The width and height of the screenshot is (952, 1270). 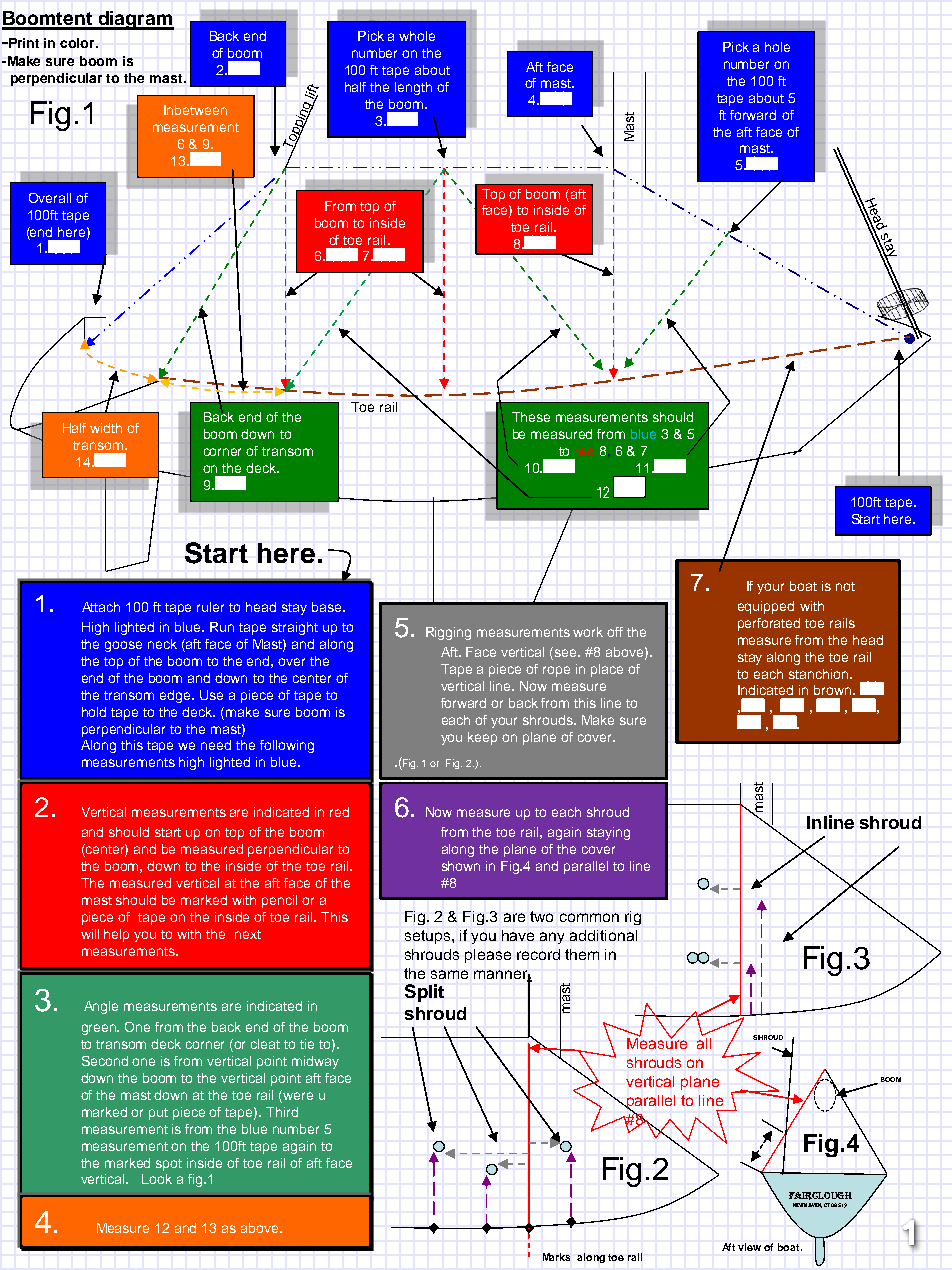 I want to click on Look, so click(x=157, y=1179).
